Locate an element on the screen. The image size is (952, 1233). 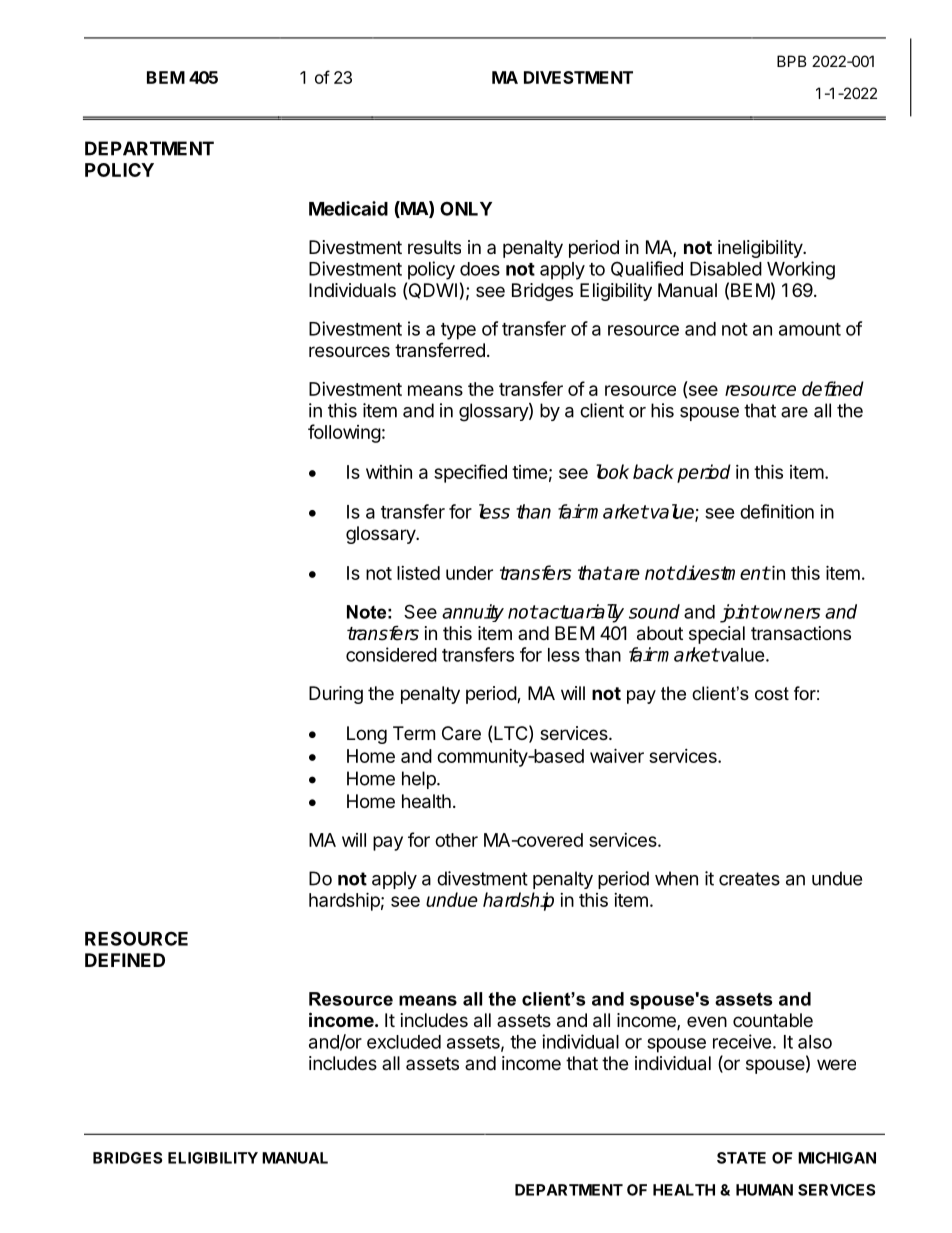
creates is located at coordinates (749, 879).
